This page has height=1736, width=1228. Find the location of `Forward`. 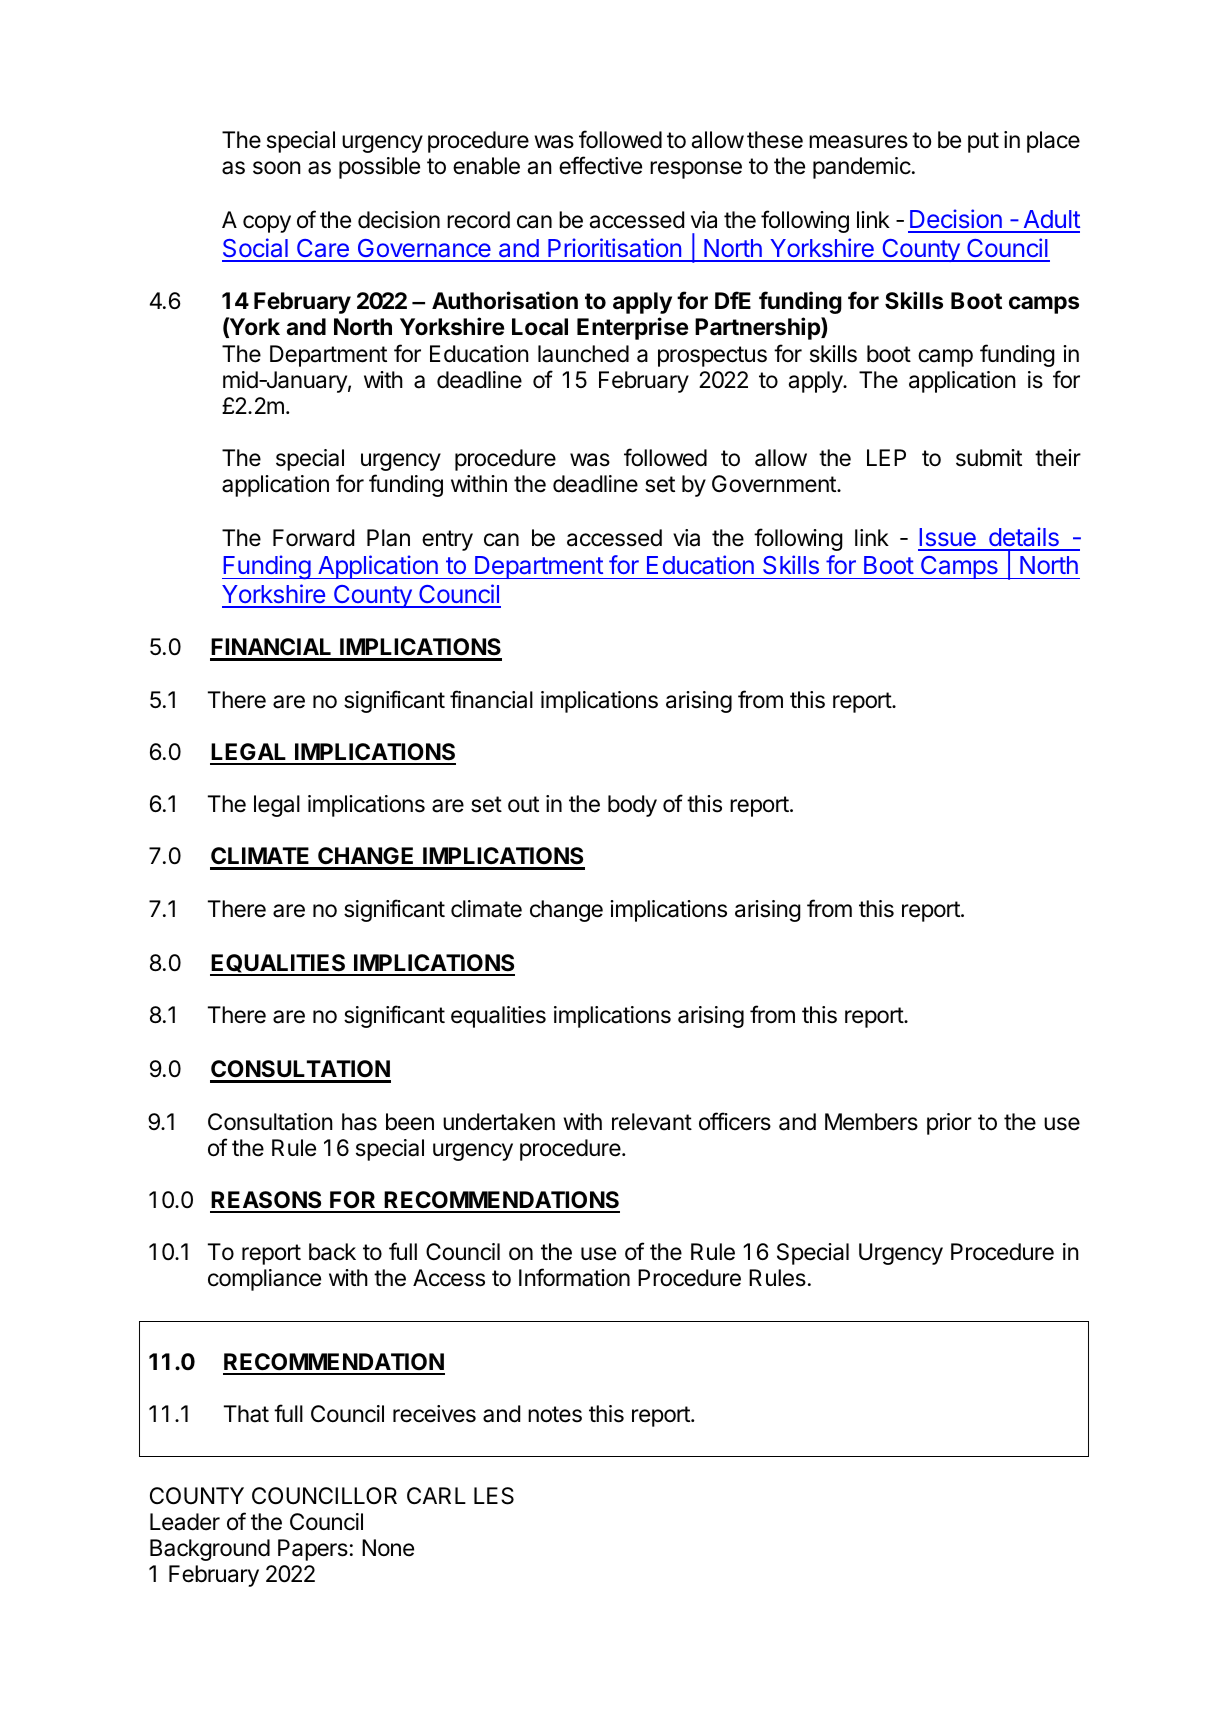

Forward is located at coordinates (313, 538).
